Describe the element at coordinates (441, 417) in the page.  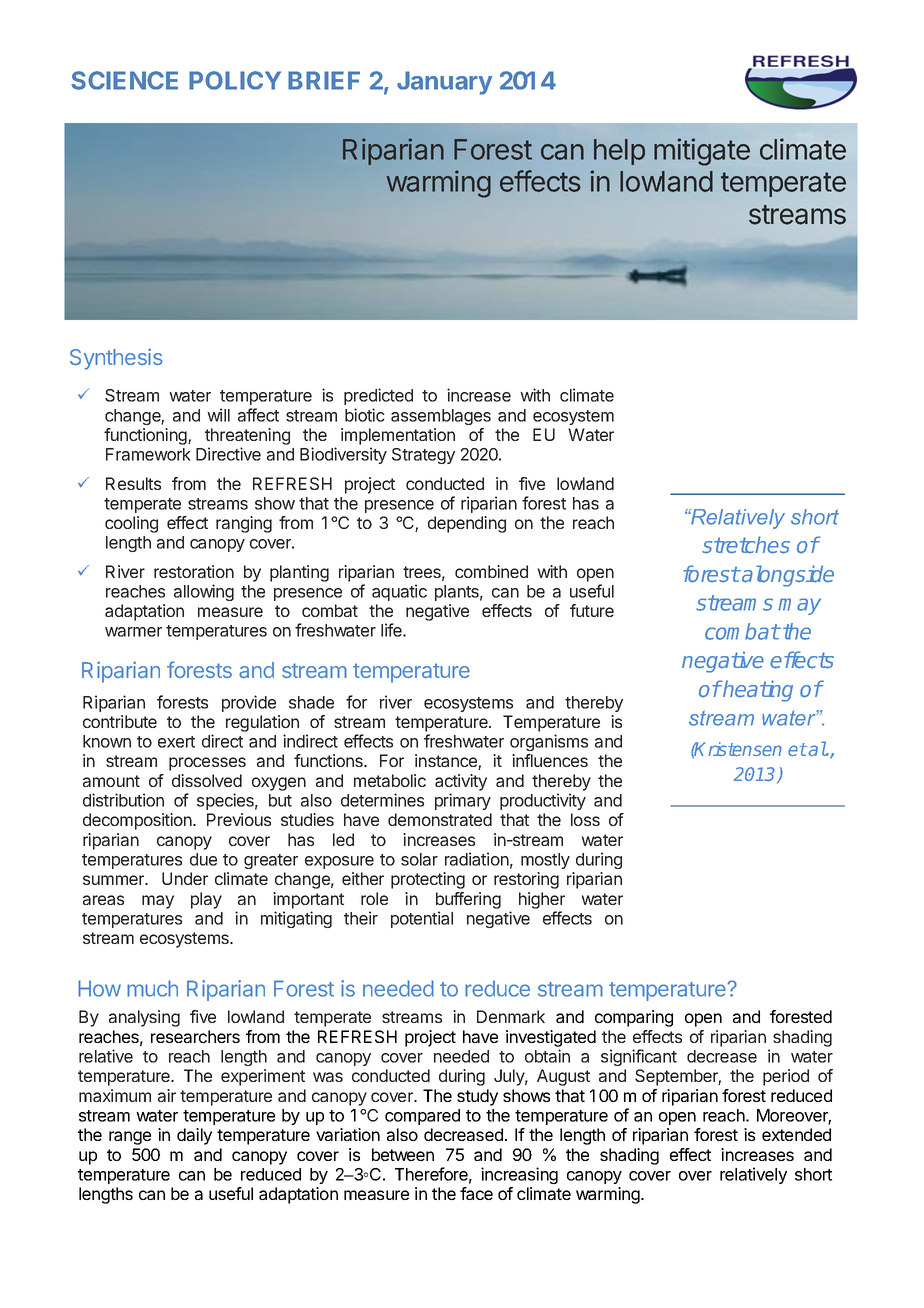
I see `assemblages` at that location.
